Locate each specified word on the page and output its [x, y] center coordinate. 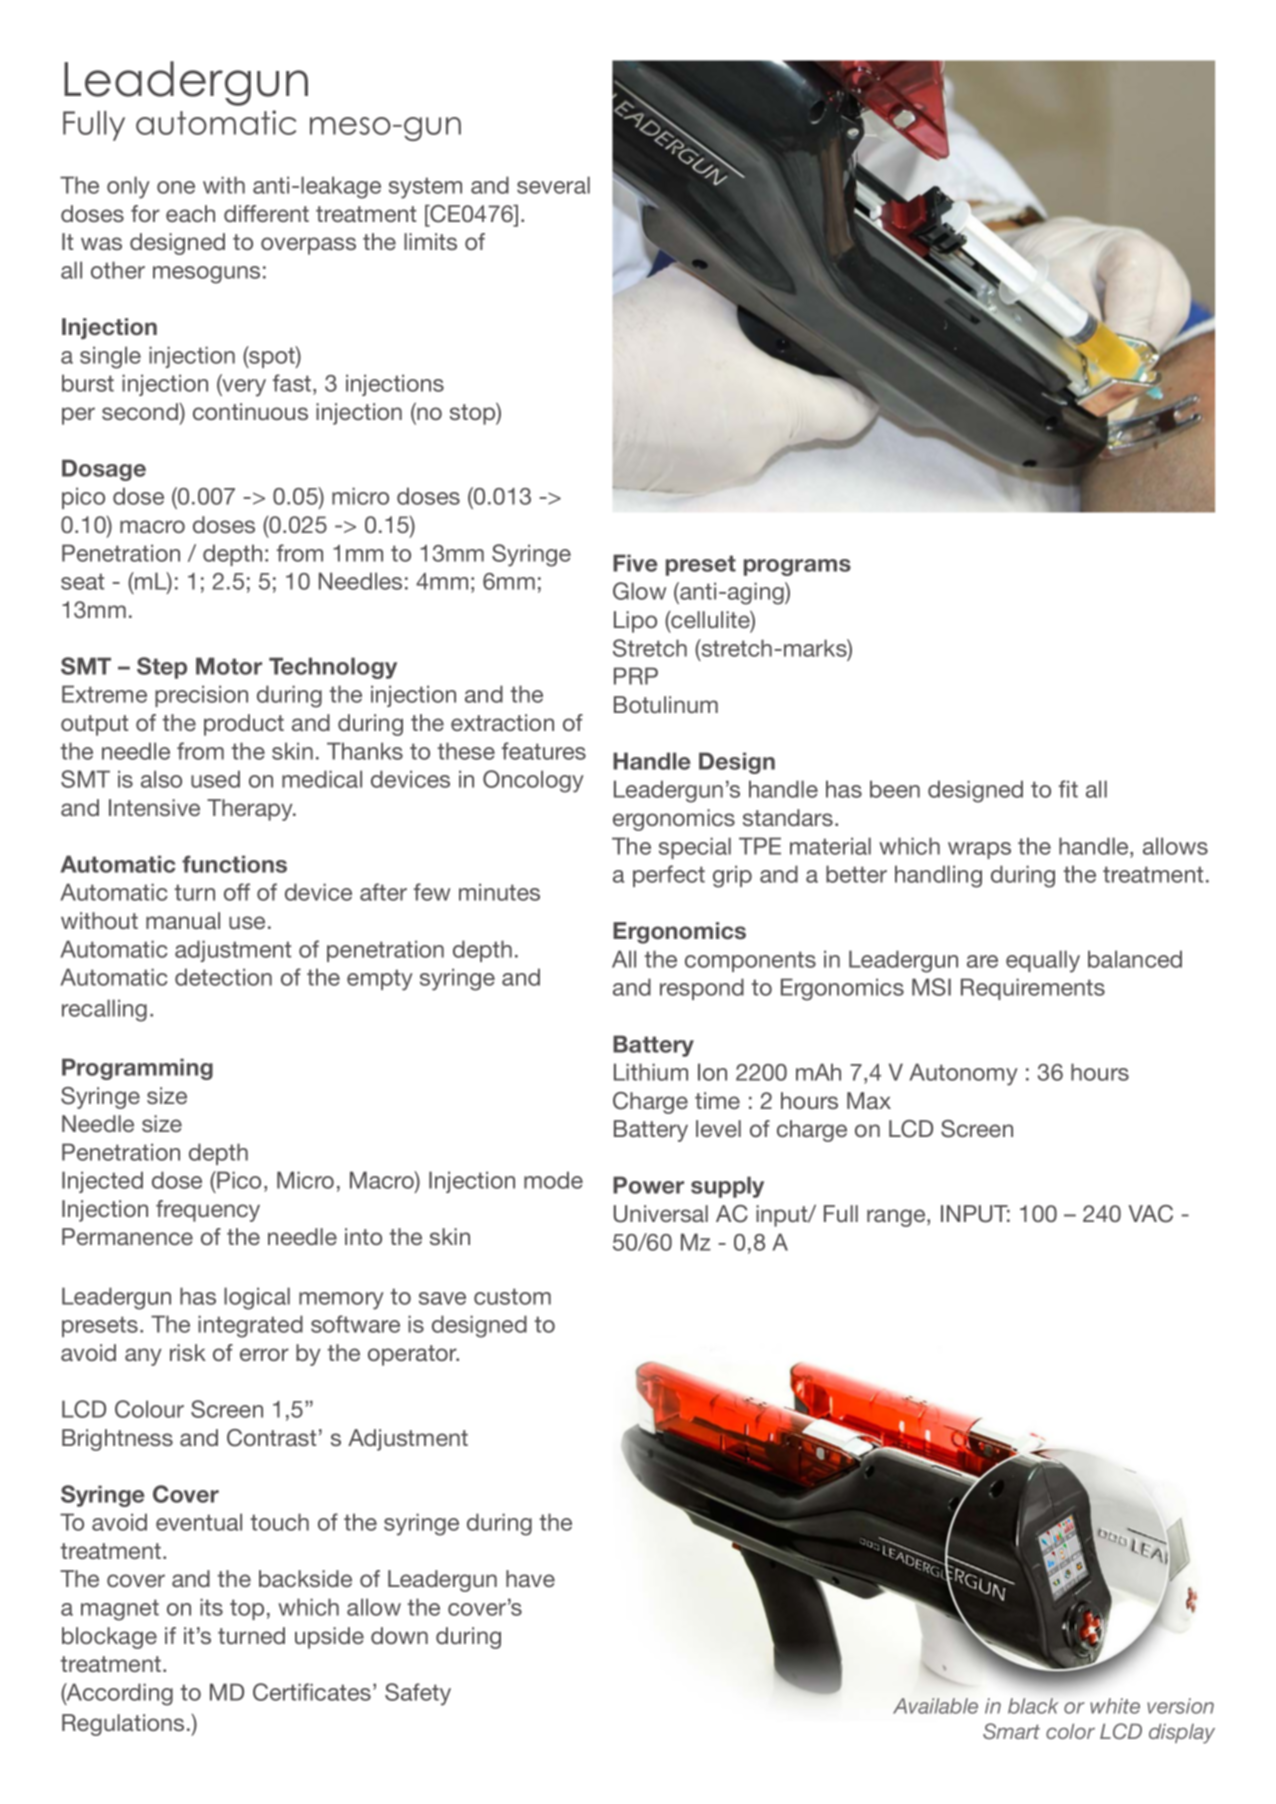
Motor [229, 666]
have [530, 1578]
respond [702, 989]
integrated [250, 1326]
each [190, 213]
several [553, 185]
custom [512, 1296]
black [1033, 1706]
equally [1043, 961]
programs [797, 567]
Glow [639, 591]
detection [223, 977]
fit [1068, 789]
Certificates [312, 1692]
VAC [1150, 1214]
